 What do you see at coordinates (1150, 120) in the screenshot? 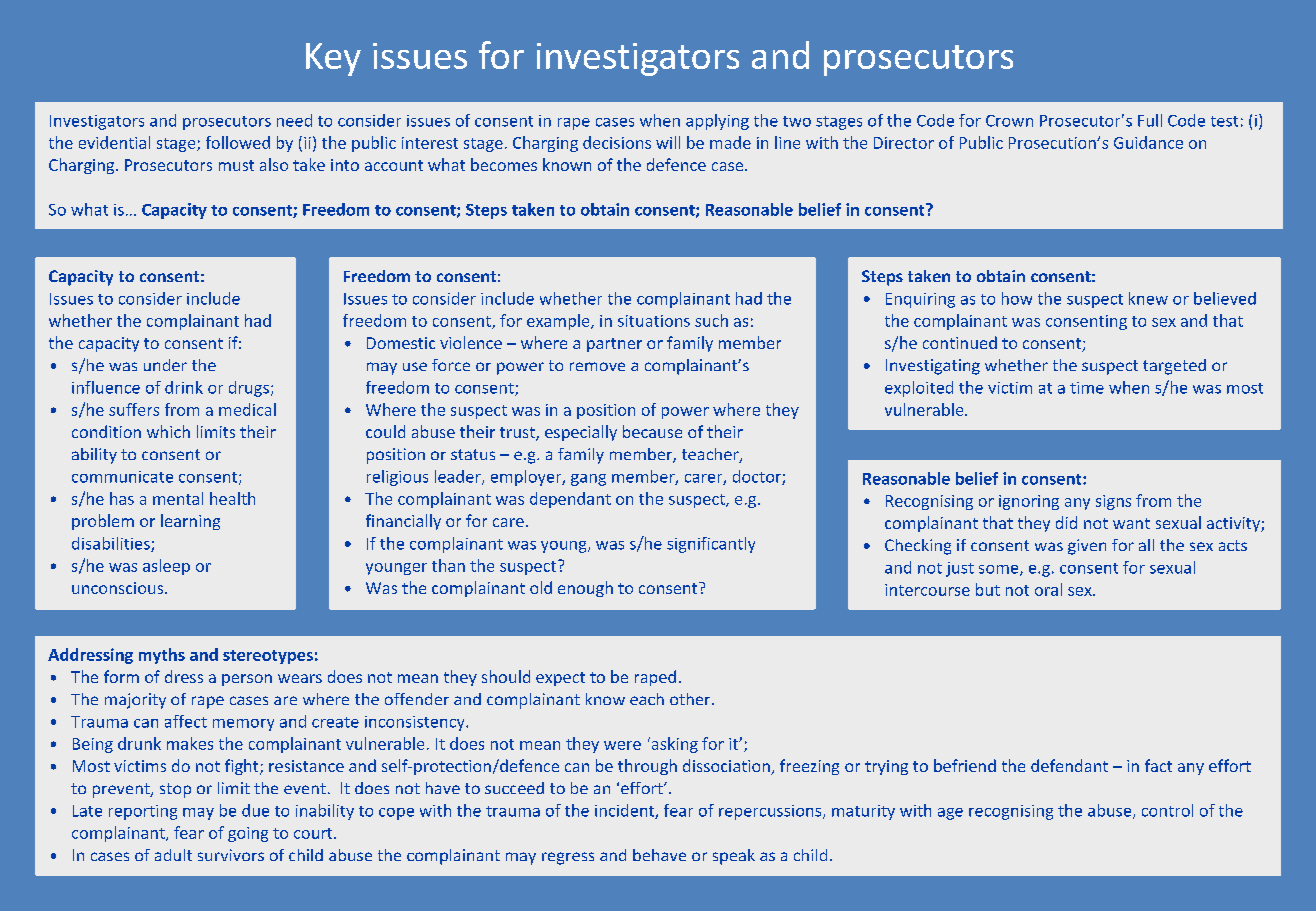
I see `Full` at bounding box center [1150, 120].
